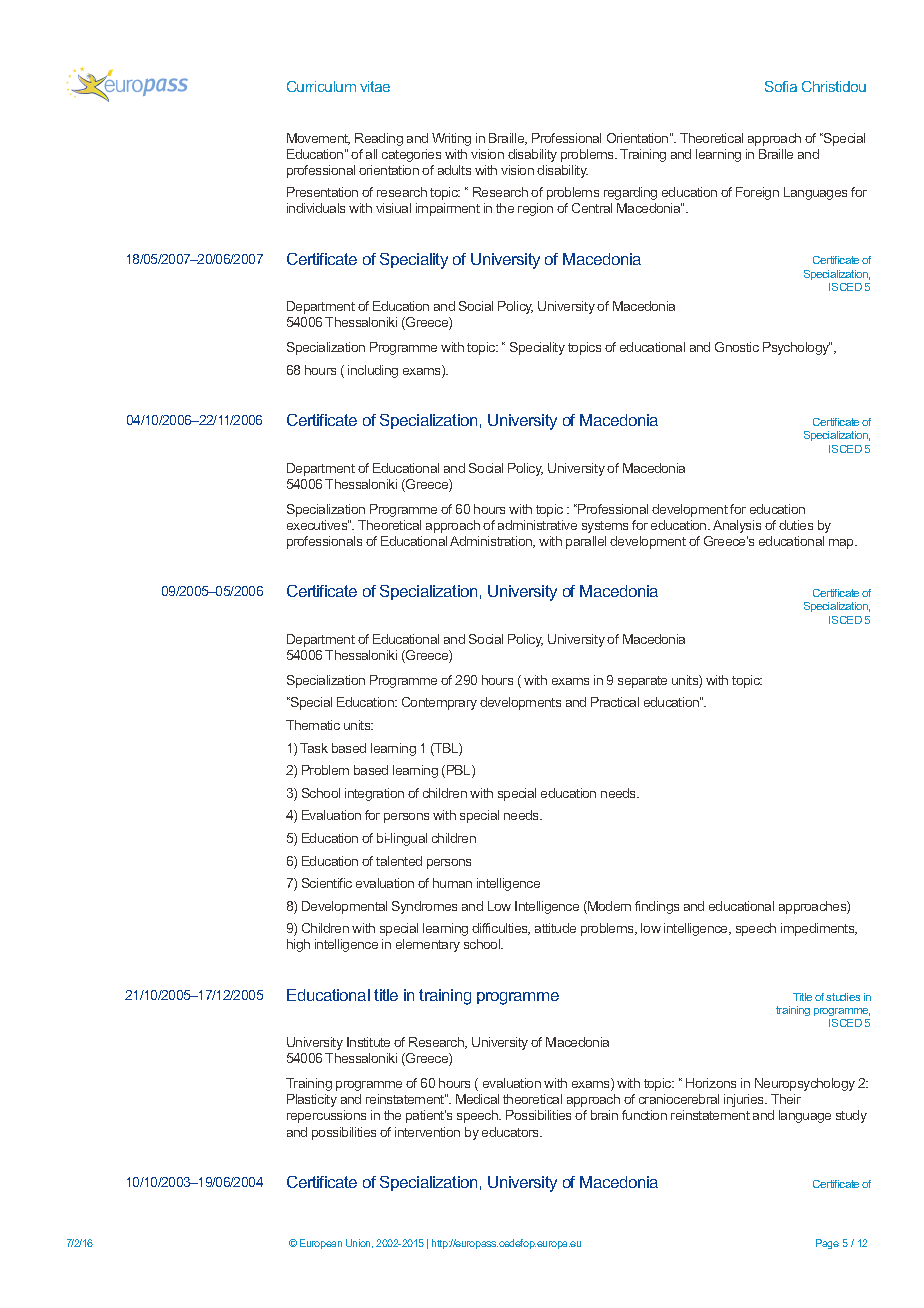 This screenshot has height=1308, width=924. What do you see at coordinates (604, 1115) in the screenshot?
I see `brain` at bounding box center [604, 1115].
